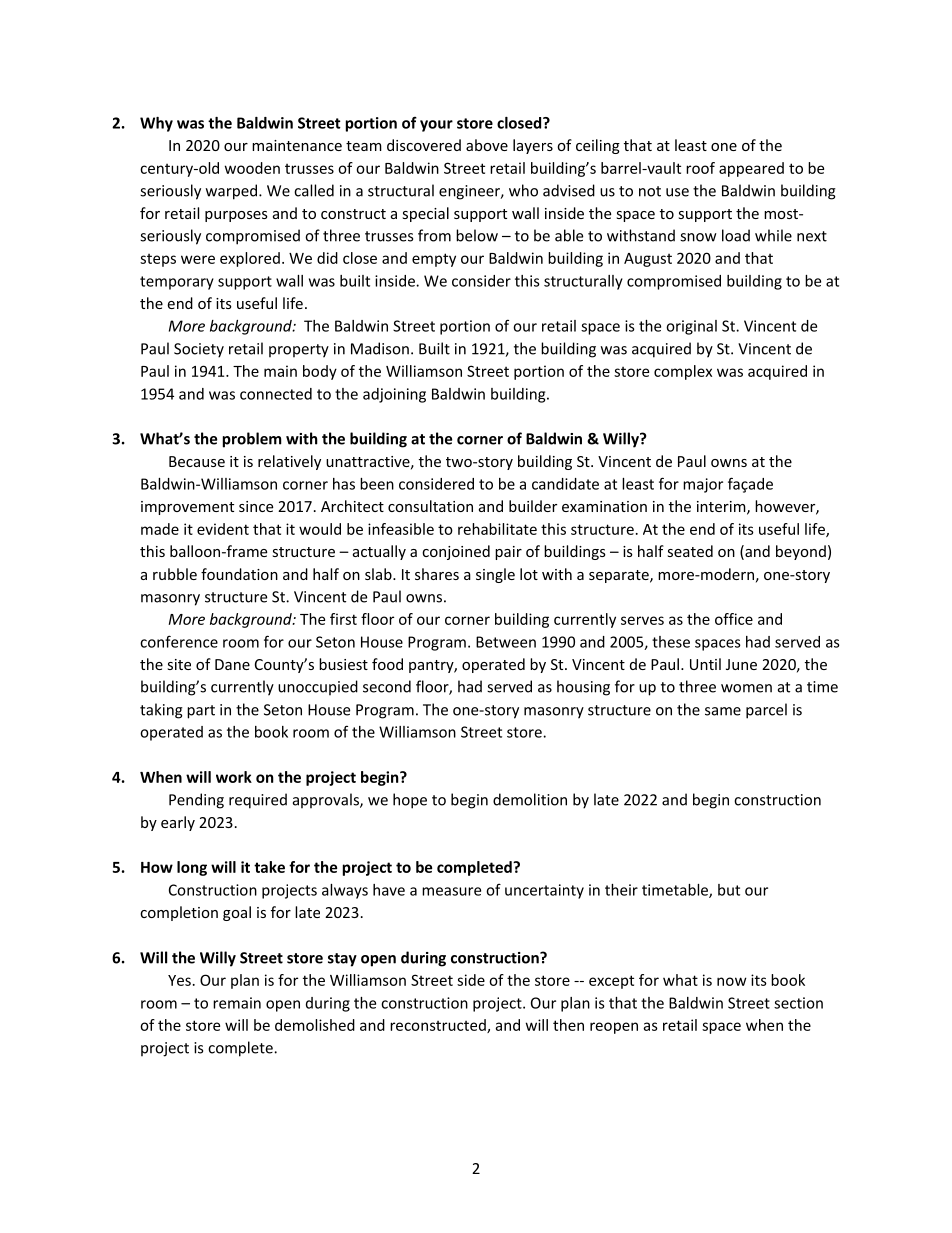 The width and height of the page is (952, 1233). What do you see at coordinates (252, 168) in the page?
I see `wooden` at bounding box center [252, 168].
